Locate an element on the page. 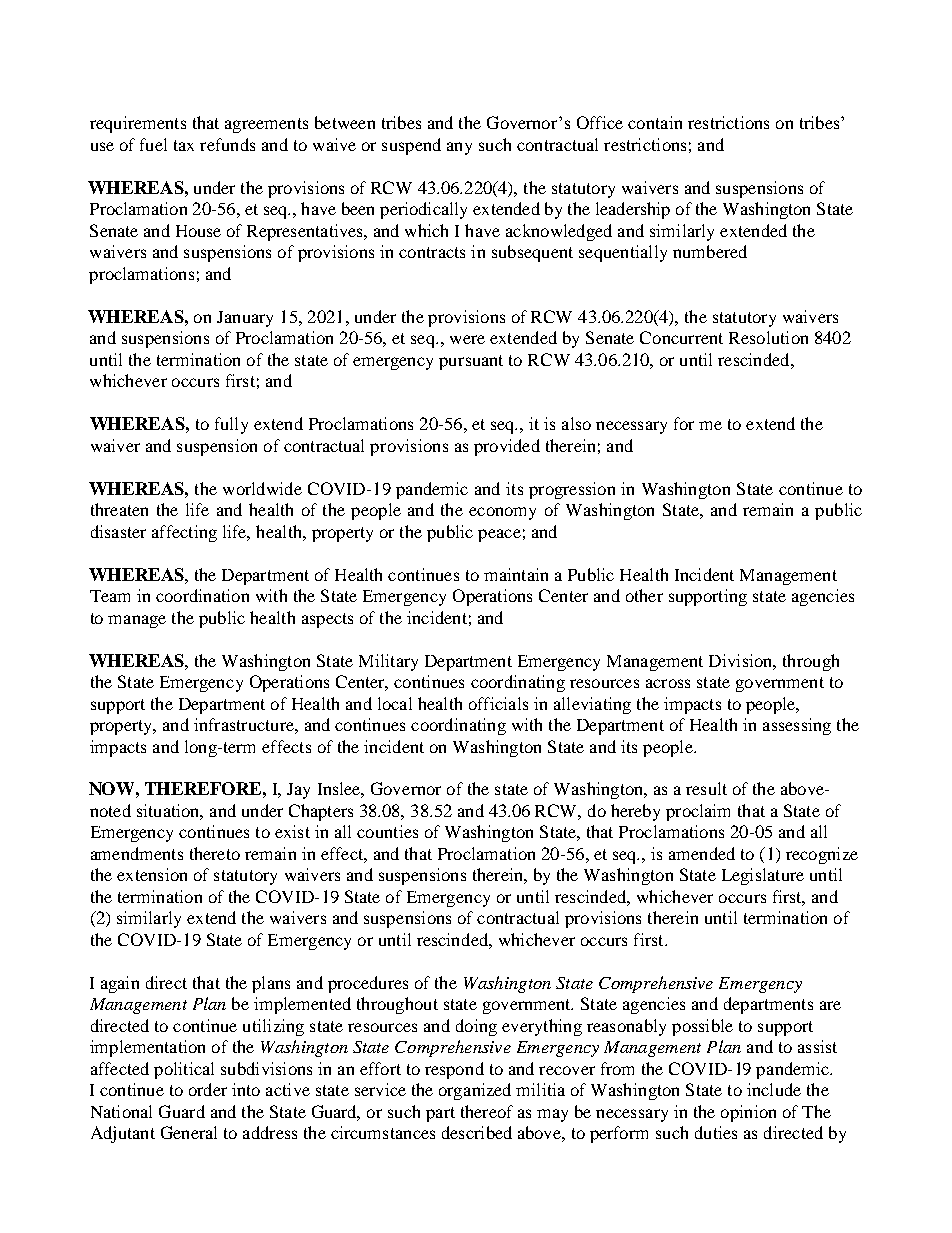 This document has width=952, height=1233. thereto is located at coordinates (215, 853).
